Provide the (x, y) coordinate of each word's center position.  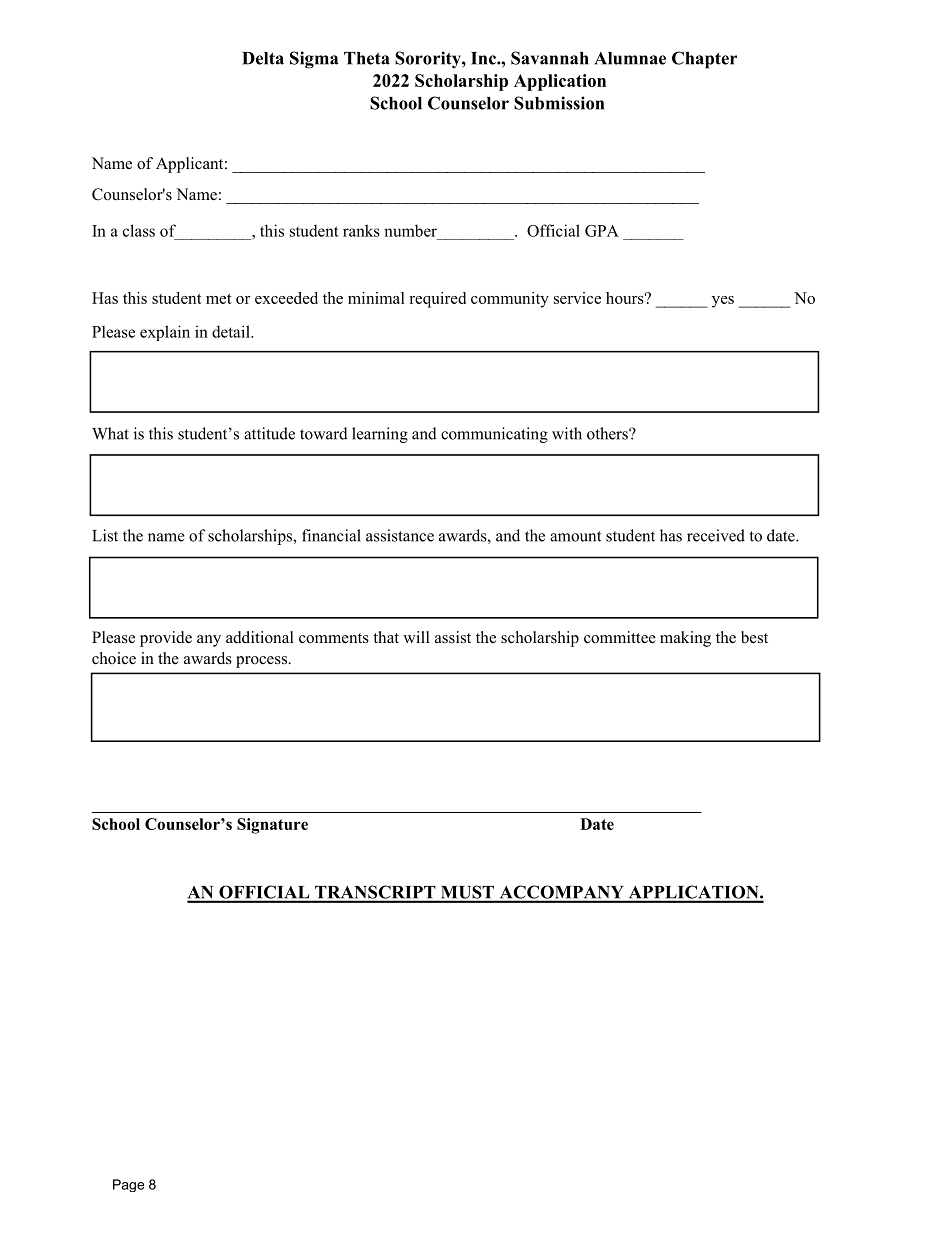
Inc (484, 58)
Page (128, 1185)
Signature (272, 826)
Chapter (704, 60)
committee (620, 637)
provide (166, 639)
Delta (263, 58)
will (416, 637)
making (685, 639)
